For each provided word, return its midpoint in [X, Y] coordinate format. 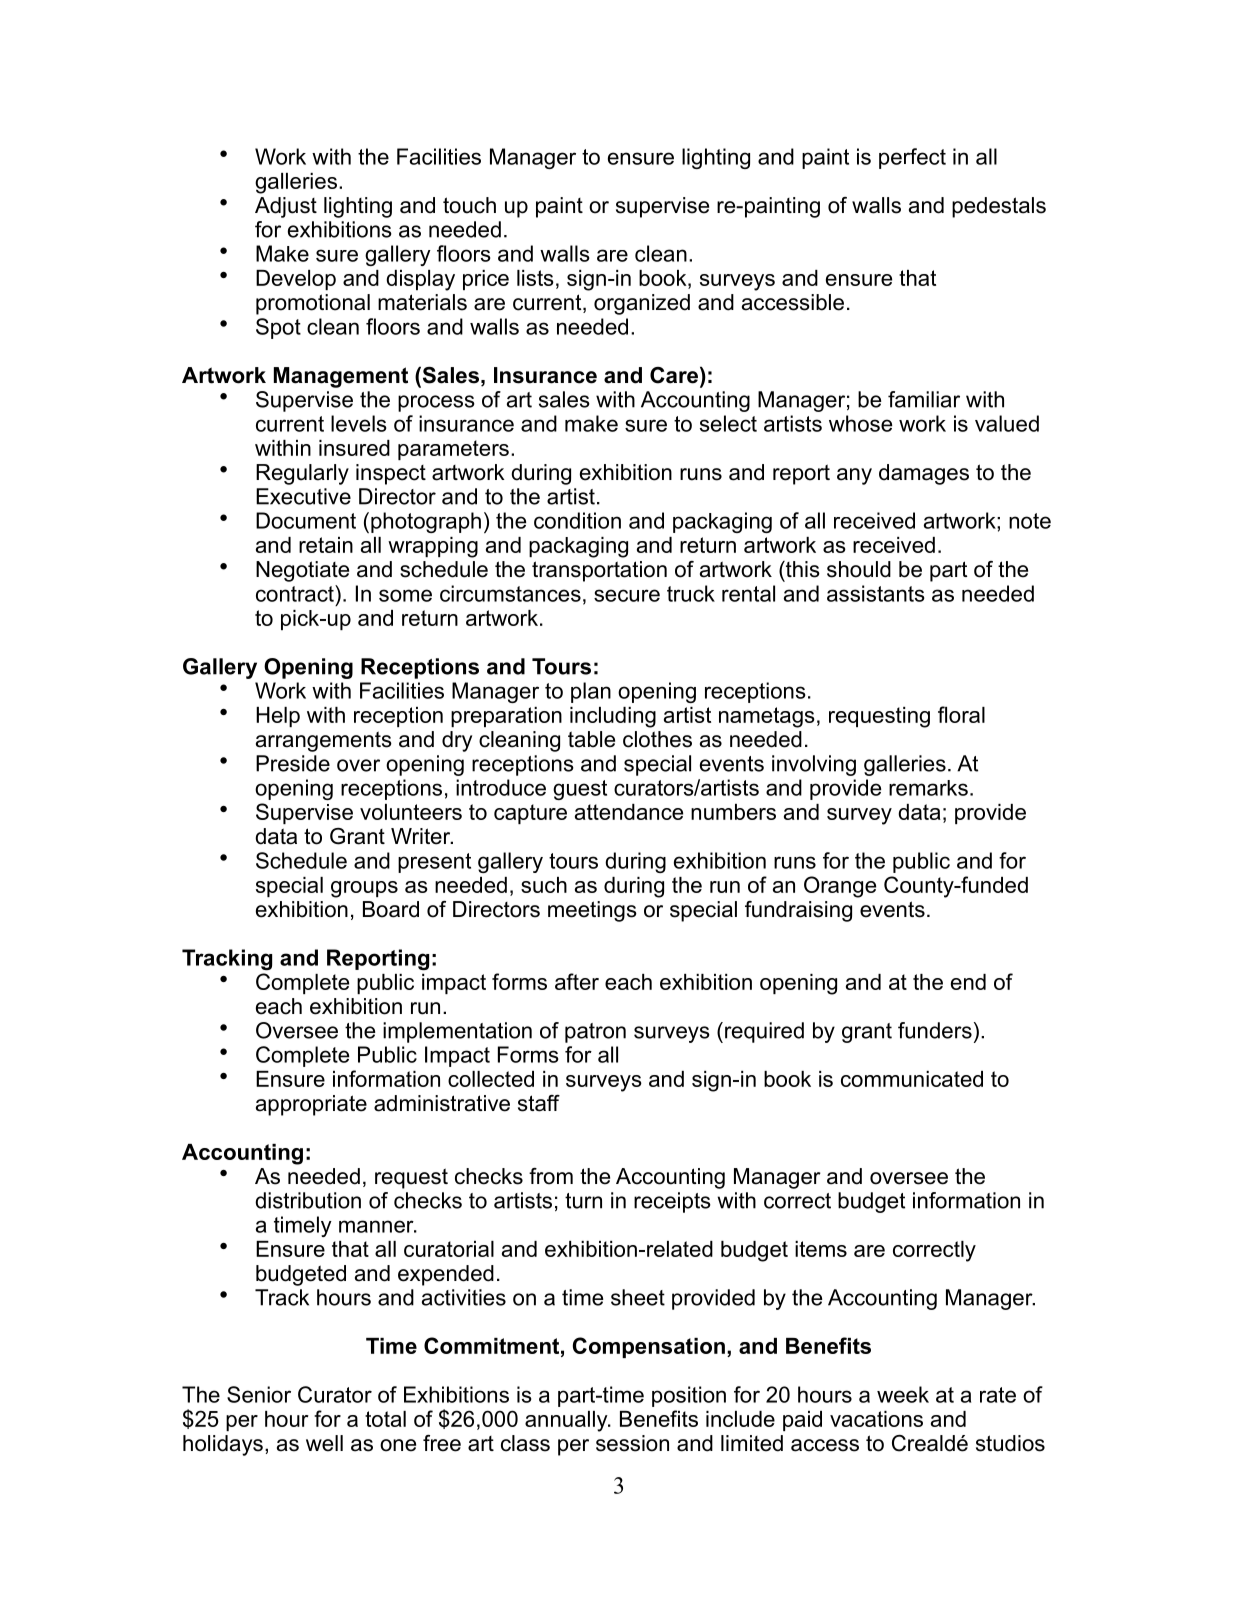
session [632, 1443]
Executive [303, 496]
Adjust [286, 207]
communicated [912, 1079]
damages [924, 474]
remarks [928, 788]
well [324, 1443]
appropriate [311, 1105]
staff [539, 1103]
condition [577, 520]
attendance [629, 812]
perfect [912, 158]
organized [642, 304]
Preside [293, 763]
